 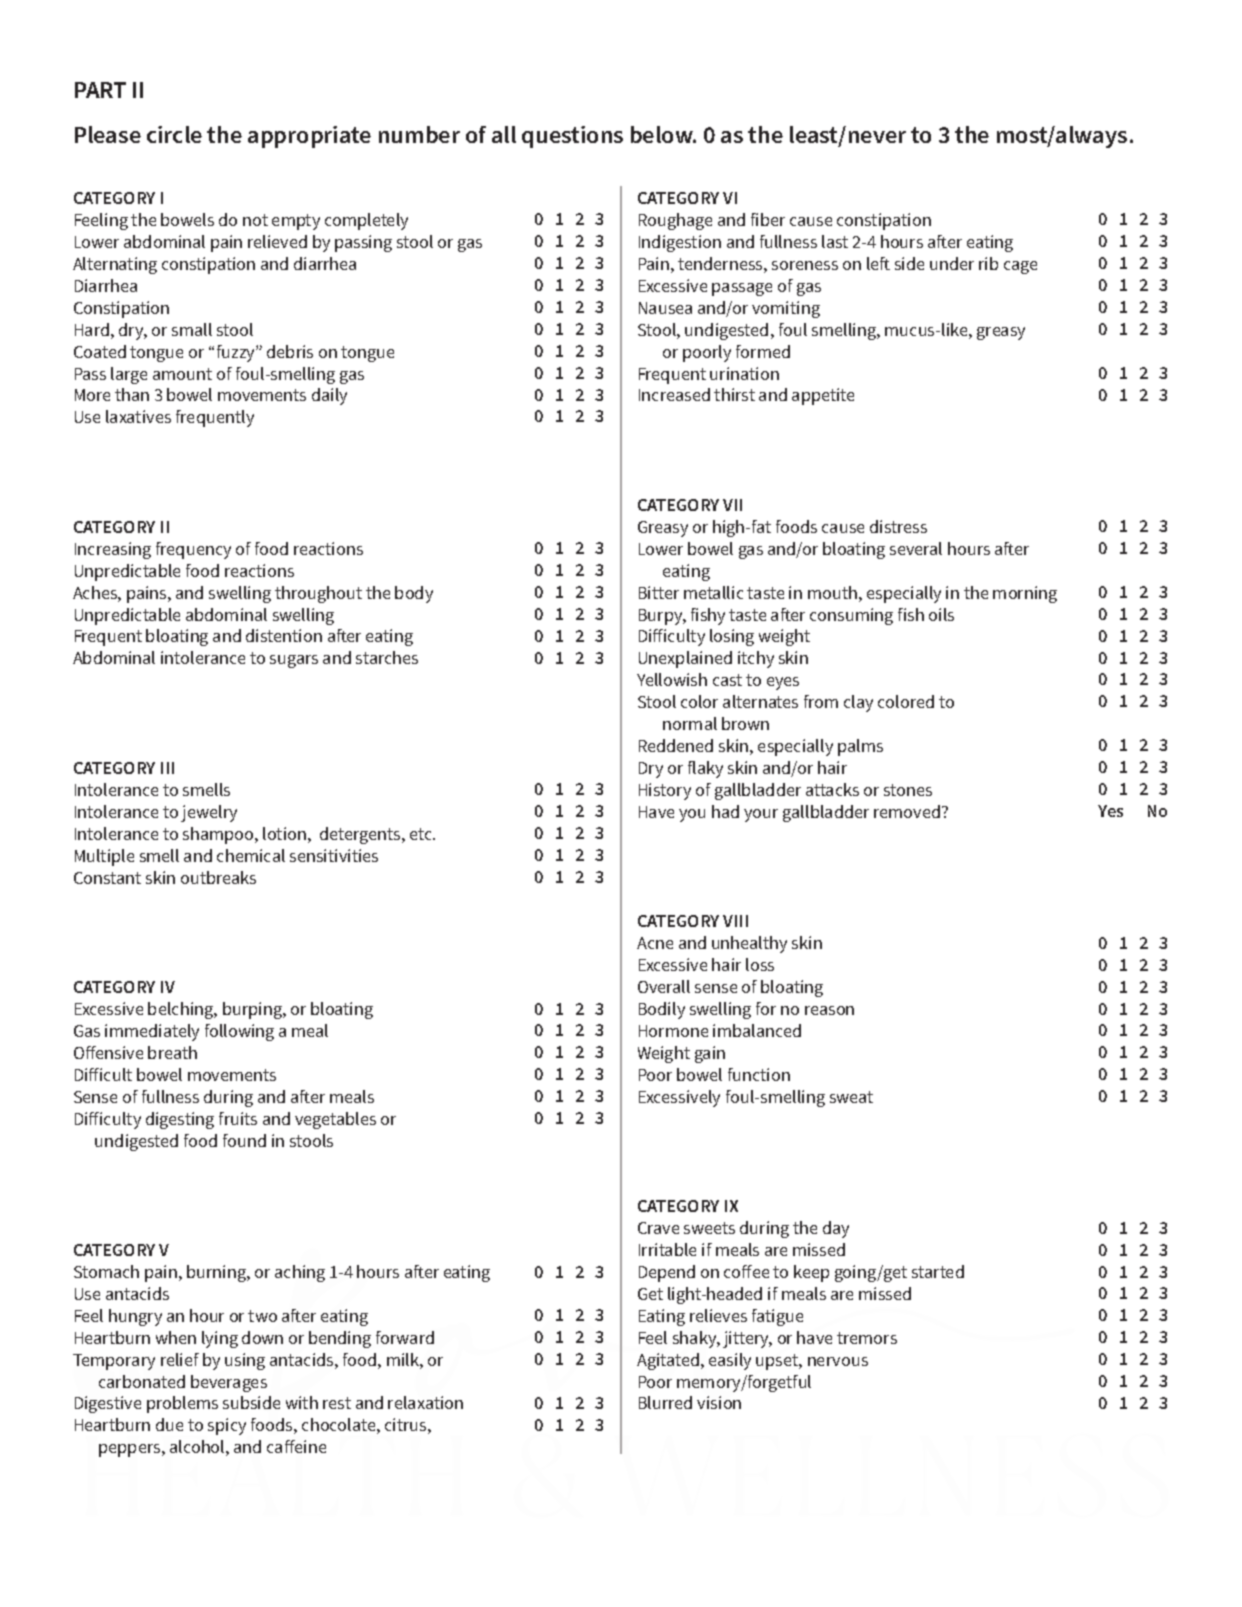 What do you see at coordinates (182, 1404) in the document?
I see `problems` at bounding box center [182, 1404].
